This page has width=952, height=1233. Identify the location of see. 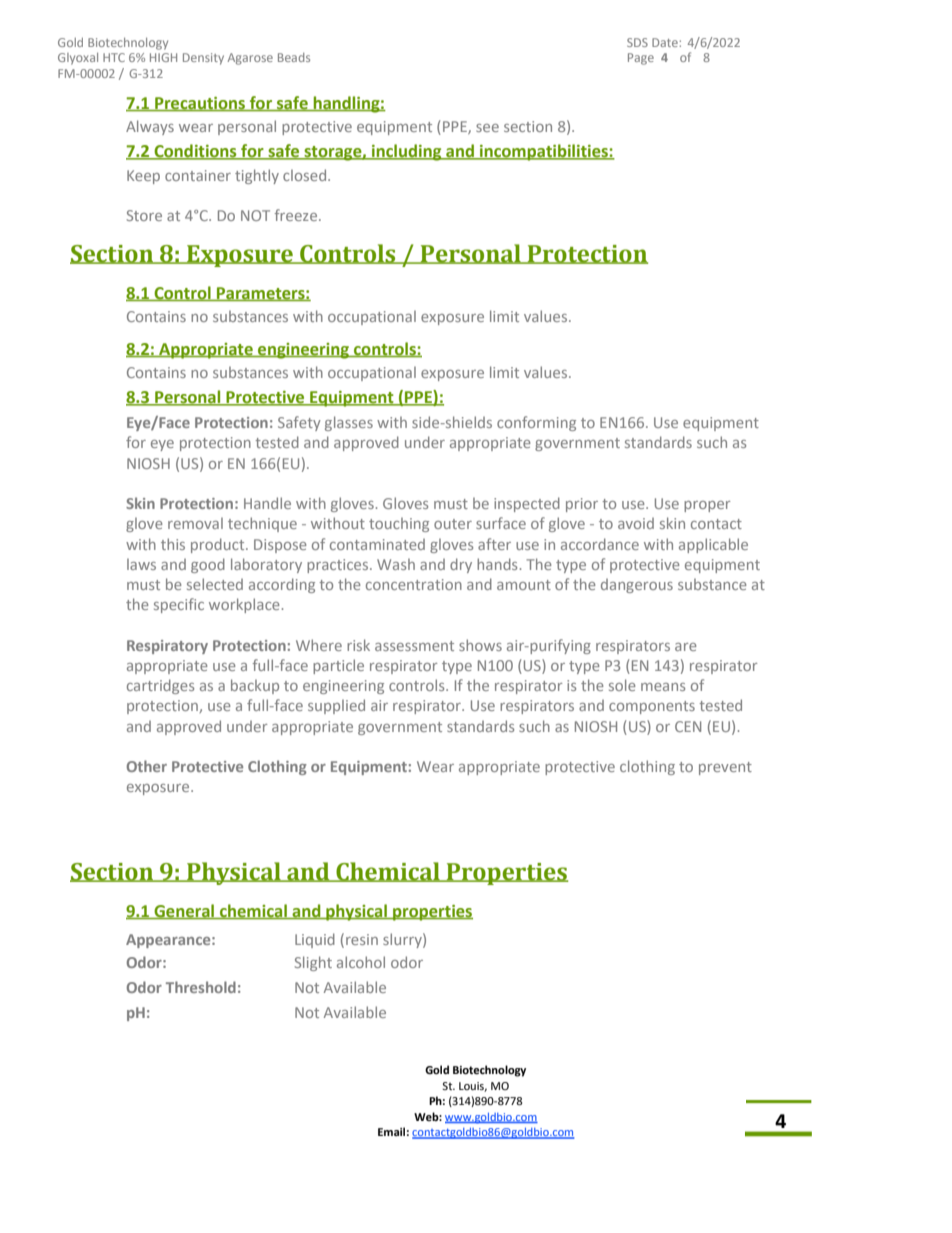
(487, 128).
